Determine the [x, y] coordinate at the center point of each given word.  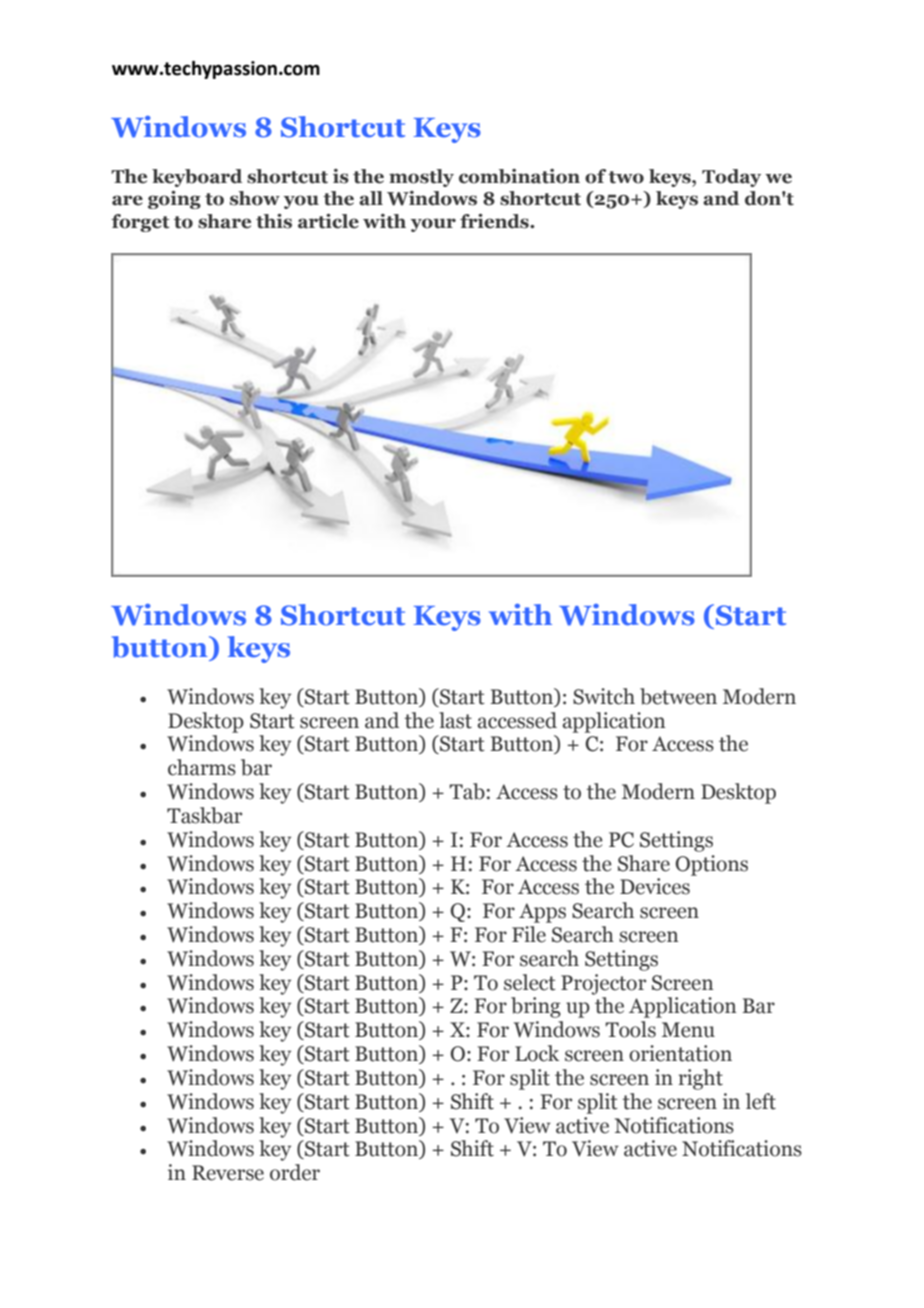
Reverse [228, 1173]
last [455, 720]
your [433, 225]
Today [731, 178]
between [678, 696]
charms [202, 767]
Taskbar [204, 815]
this [274, 221]
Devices [655, 886]
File [529, 934]
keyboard [197, 178]
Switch [604, 696]
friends [495, 221]
